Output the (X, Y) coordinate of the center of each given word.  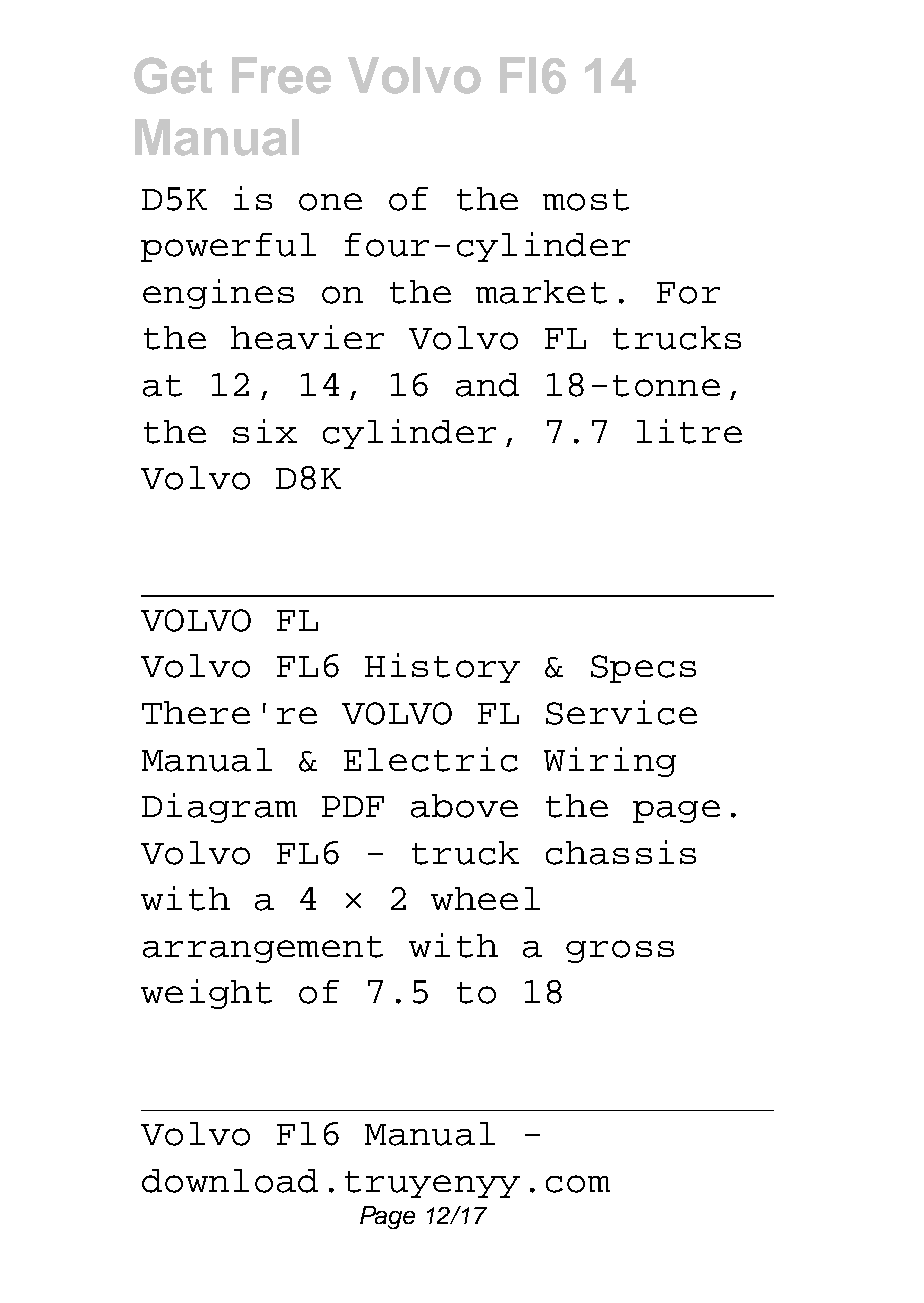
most (586, 200)
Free (281, 75)
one (330, 202)
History (442, 668)
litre (689, 431)
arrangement (263, 949)
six (265, 431)
